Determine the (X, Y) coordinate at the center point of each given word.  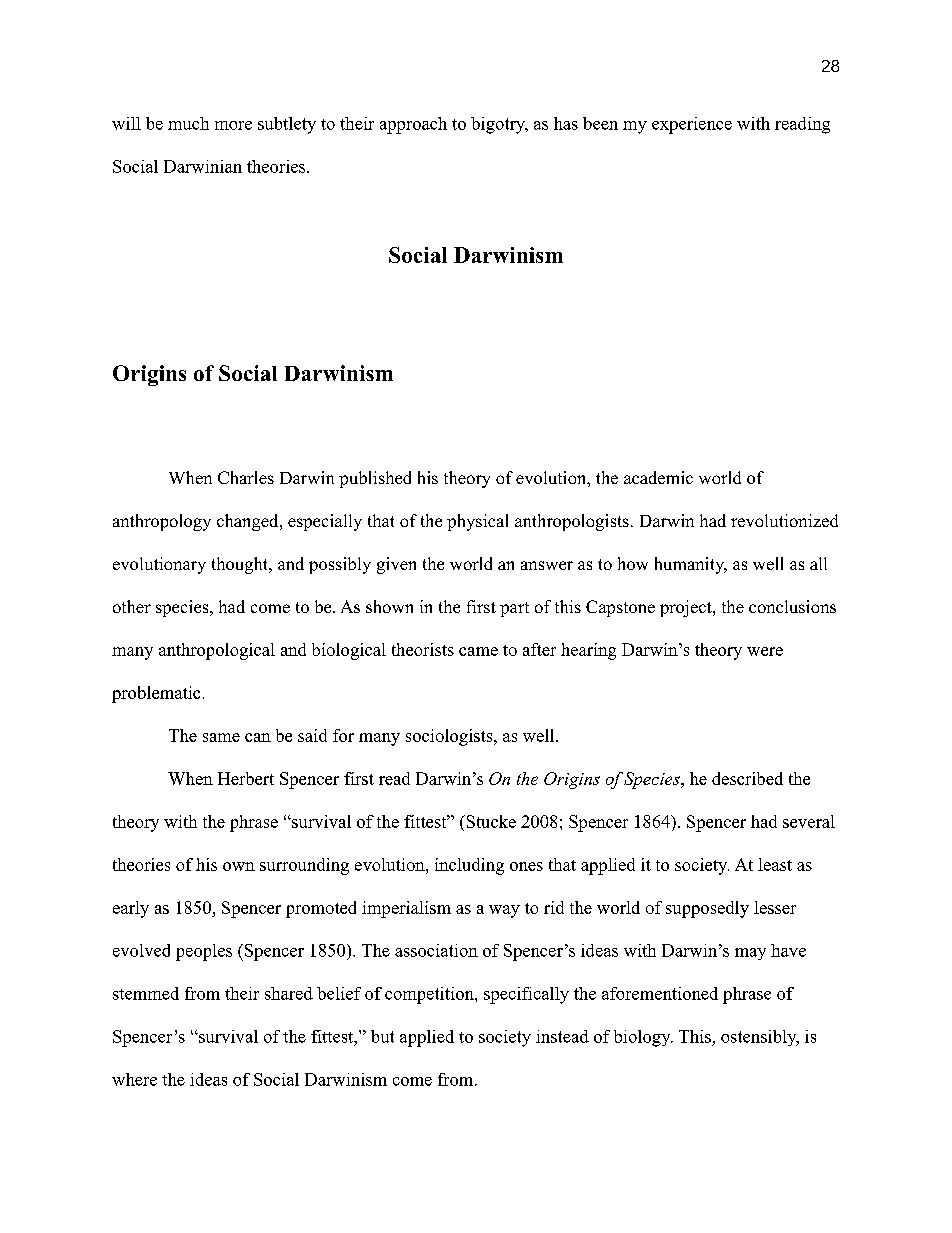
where (134, 1079)
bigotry (499, 125)
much (188, 123)
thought (241, 565)
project (687, 608)
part (514, 609)
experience (692, 125)
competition (430, 995)
